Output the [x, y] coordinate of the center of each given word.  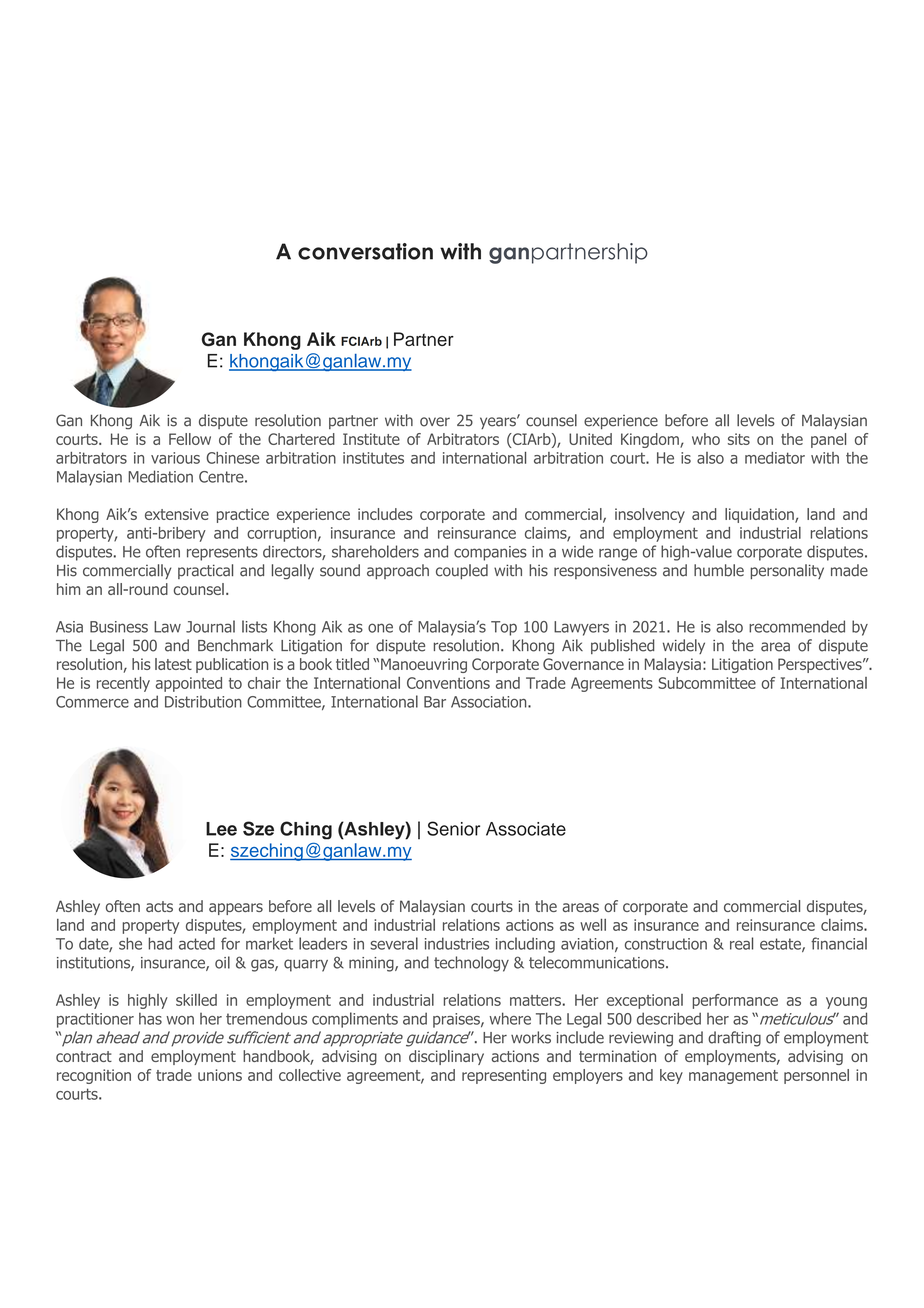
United [590, 439]
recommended [797, 626]
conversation [365, 251]
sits [739, 439]
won [180, 1020]
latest [173, 664]
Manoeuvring [424, 665]
